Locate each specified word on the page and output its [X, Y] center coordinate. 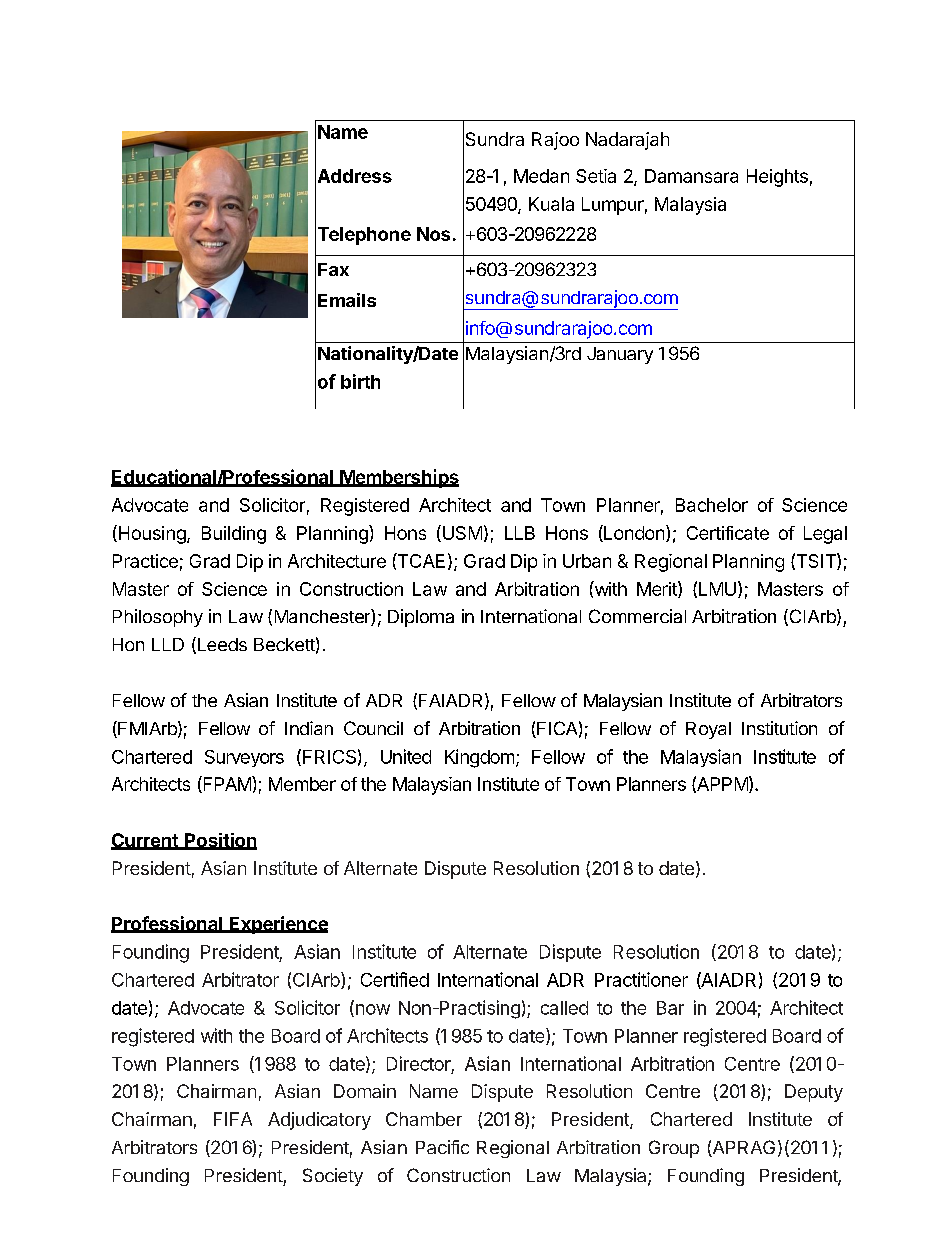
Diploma [421, 618]
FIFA [233, 1119]
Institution [779, 728]
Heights [777, 178]
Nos [433, 234]
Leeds [222, 644]
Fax [333, 269]
